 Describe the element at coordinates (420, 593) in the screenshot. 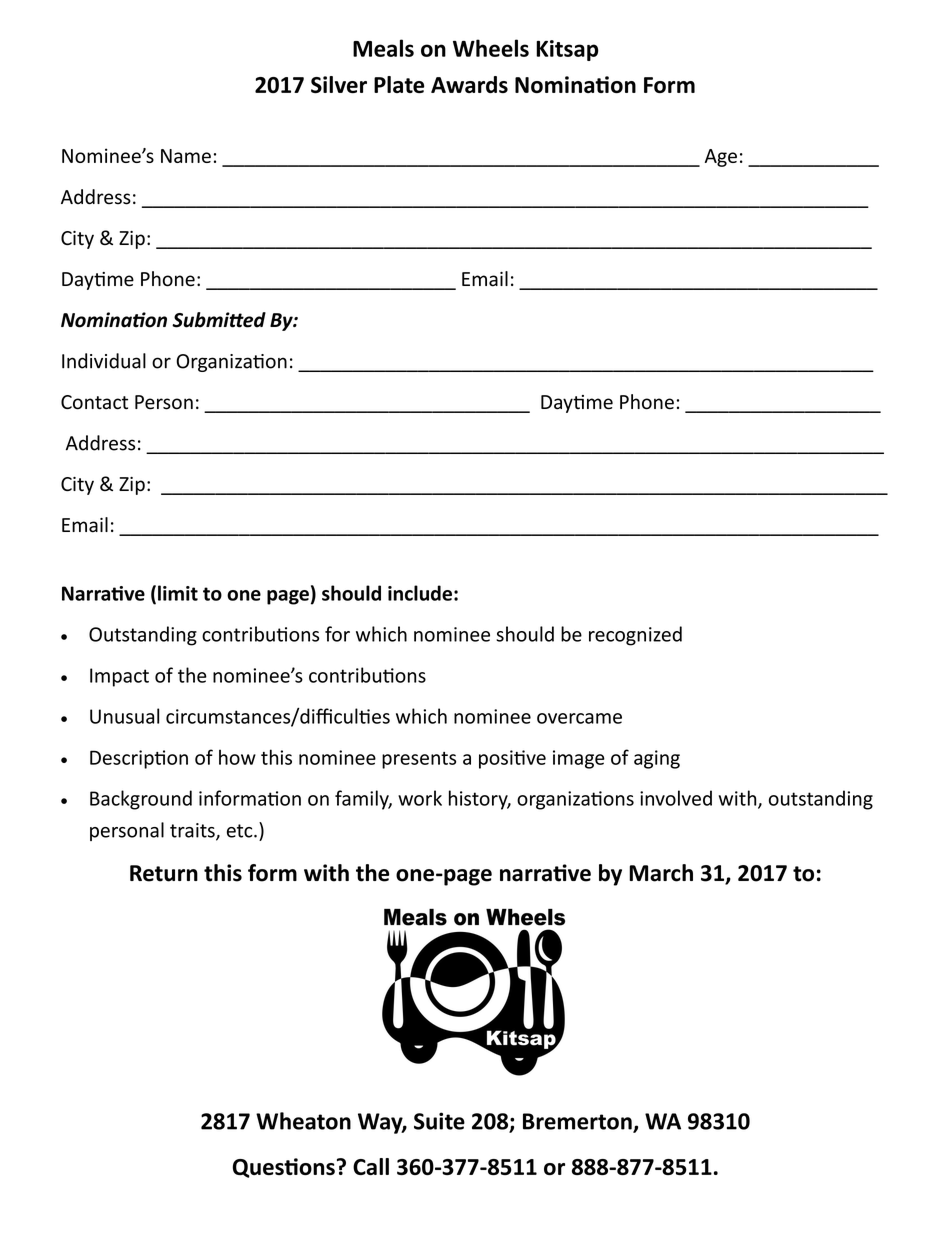

I see `include` at that location.
